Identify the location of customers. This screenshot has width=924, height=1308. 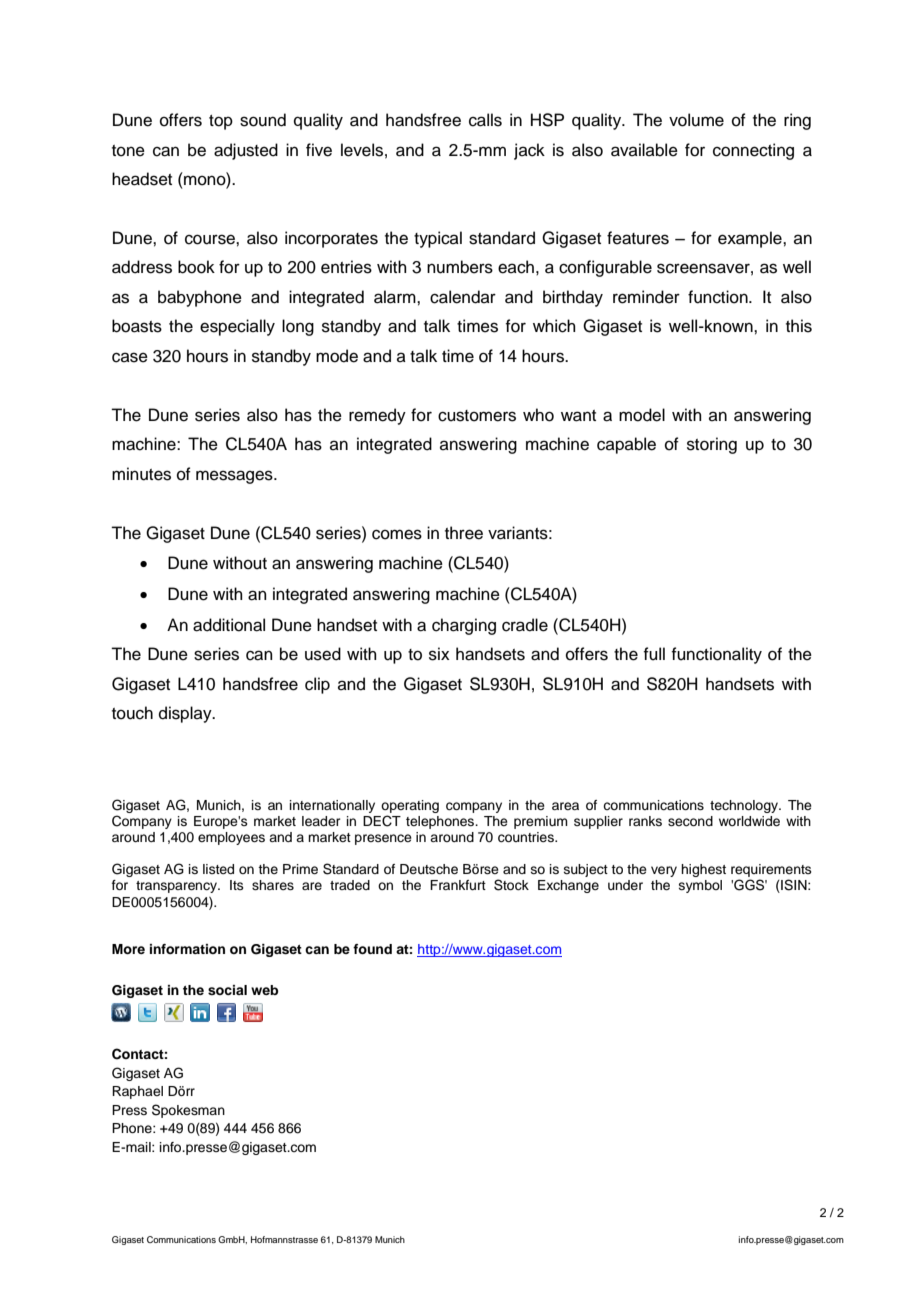
(477, 416).
